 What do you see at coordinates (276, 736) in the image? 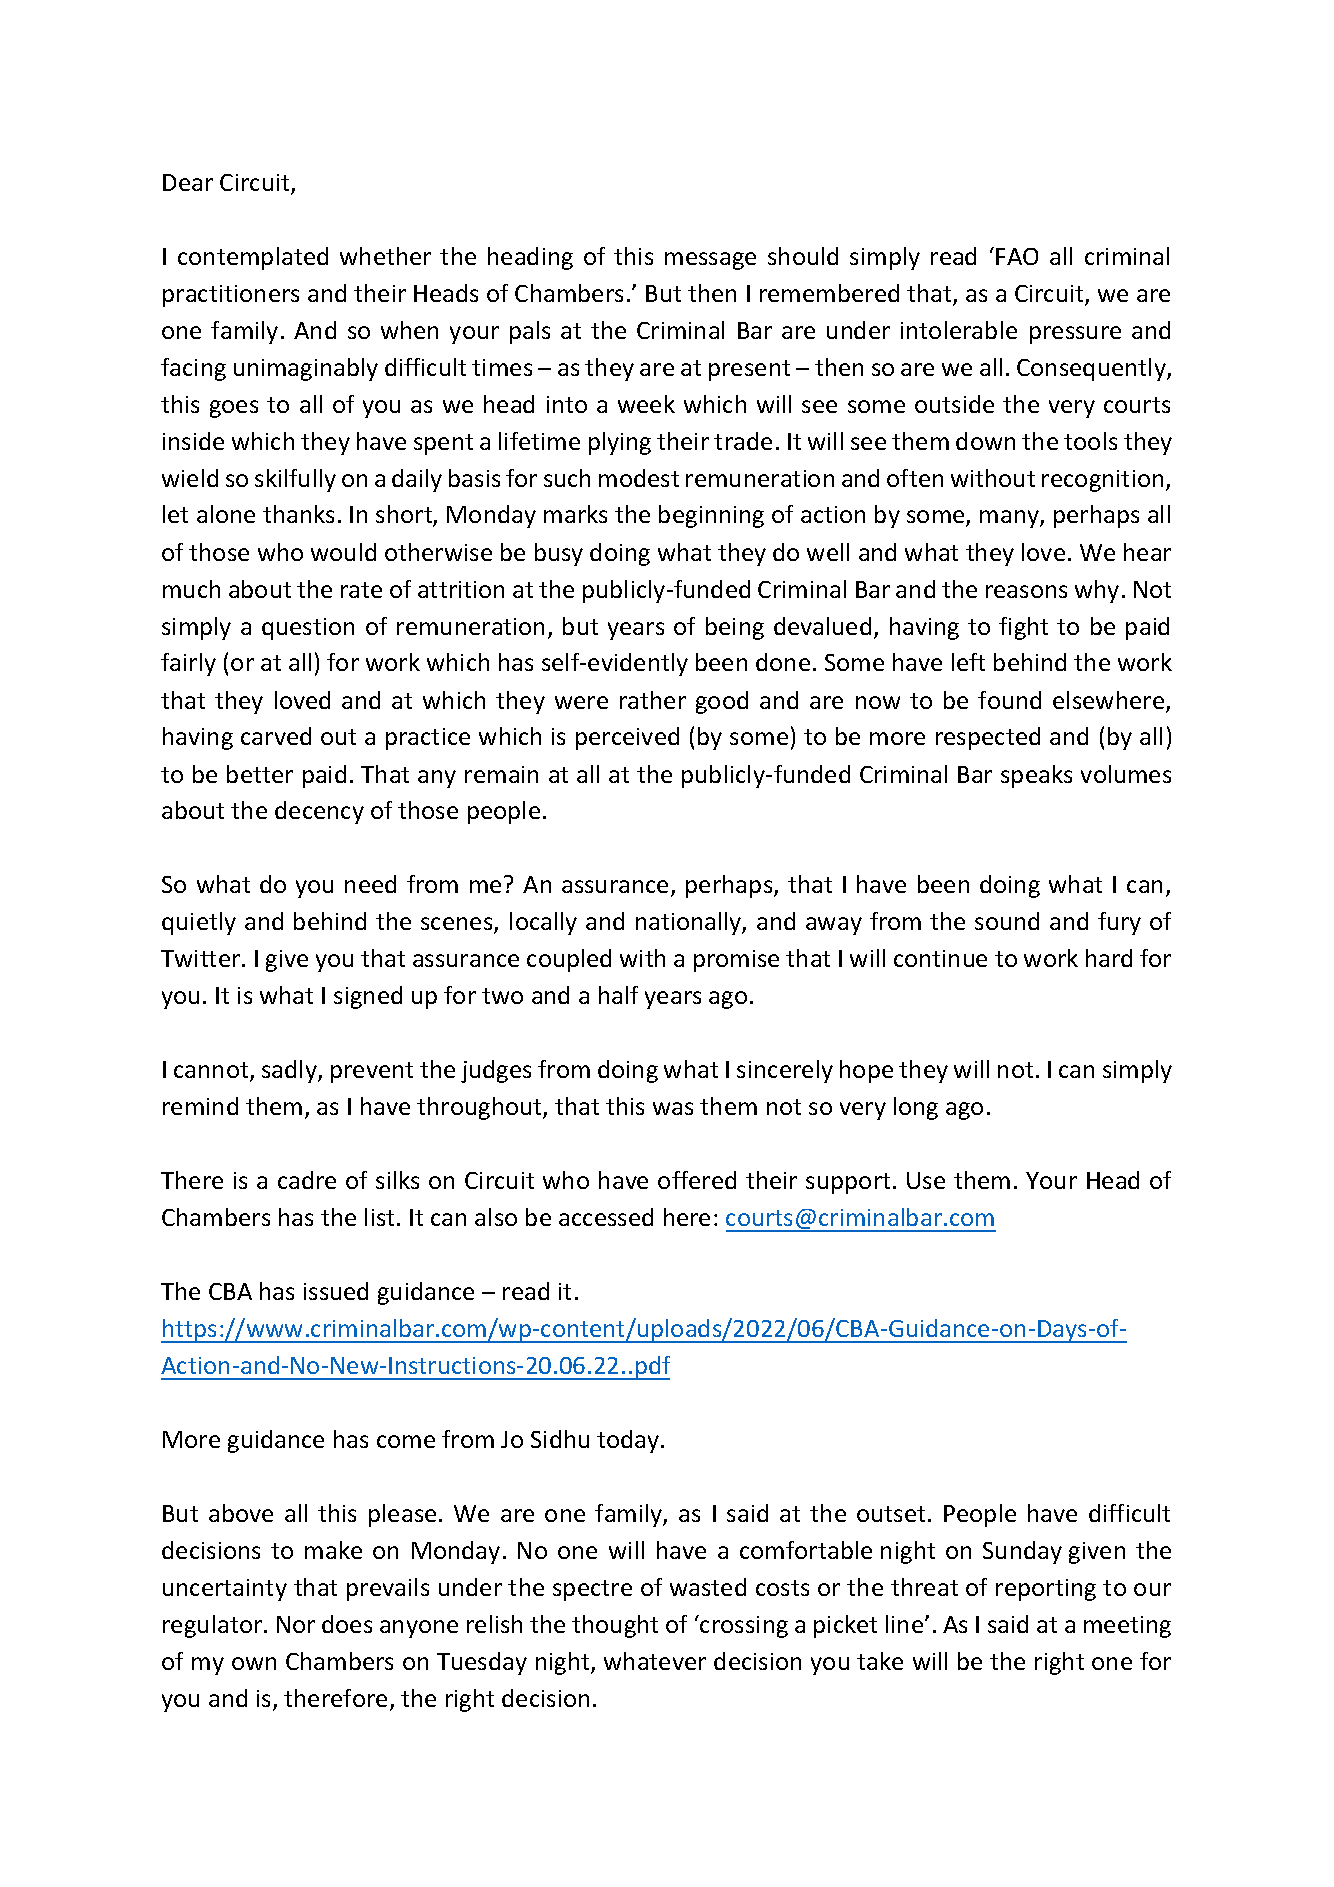
I see `carved` at bounding box center [276, 736].
